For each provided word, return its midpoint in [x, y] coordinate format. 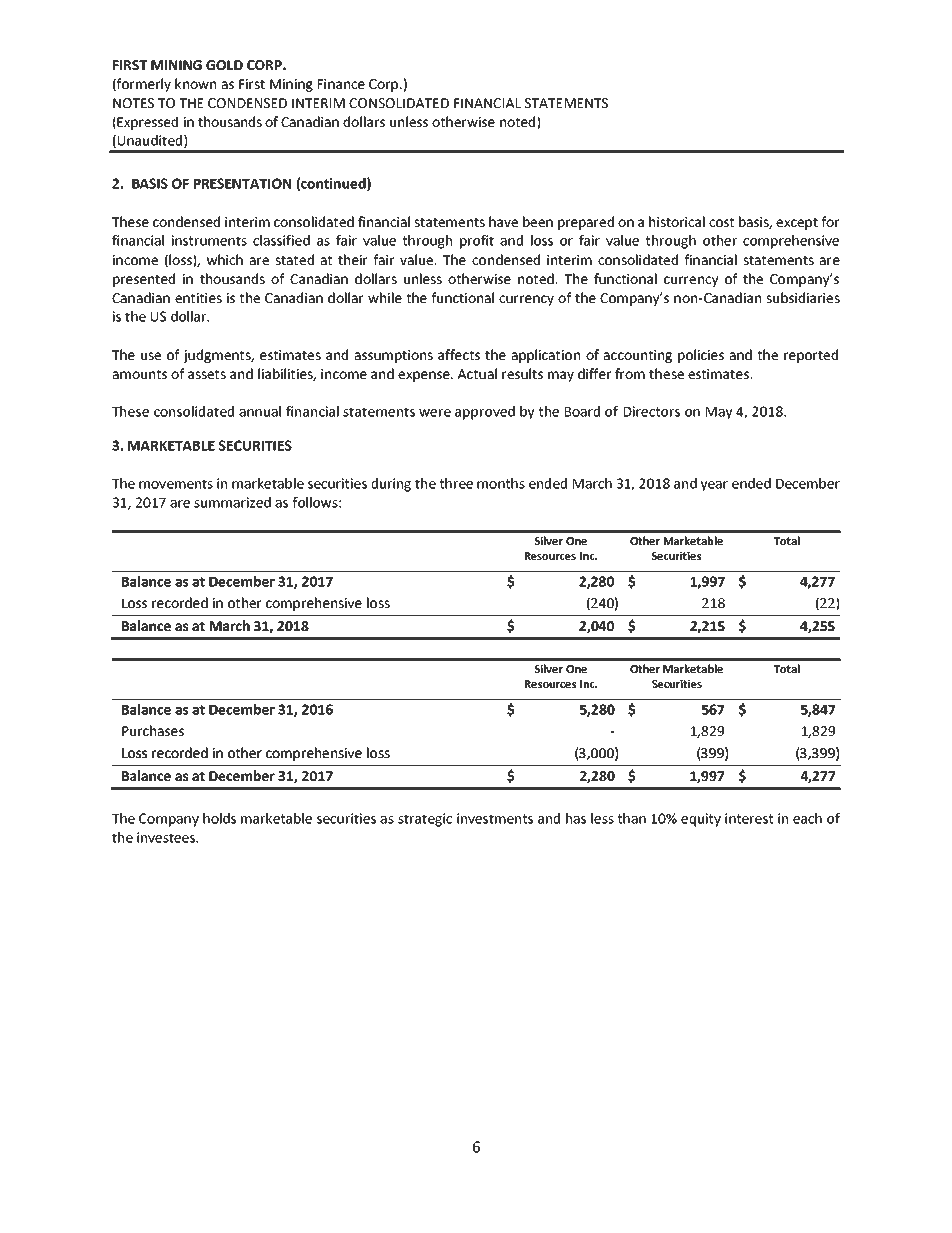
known [195, 83]
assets [207, 374]
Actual [477, 373]
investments [495, 818]
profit [477, 242]
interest [749, 818]
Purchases [153, 730]
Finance [341, 84]
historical [677, 221]
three [456, 483]
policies [701, 356]
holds [219, 818]
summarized [232, 502]
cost [721, 222]
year [714, 486]
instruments [209, 240]
